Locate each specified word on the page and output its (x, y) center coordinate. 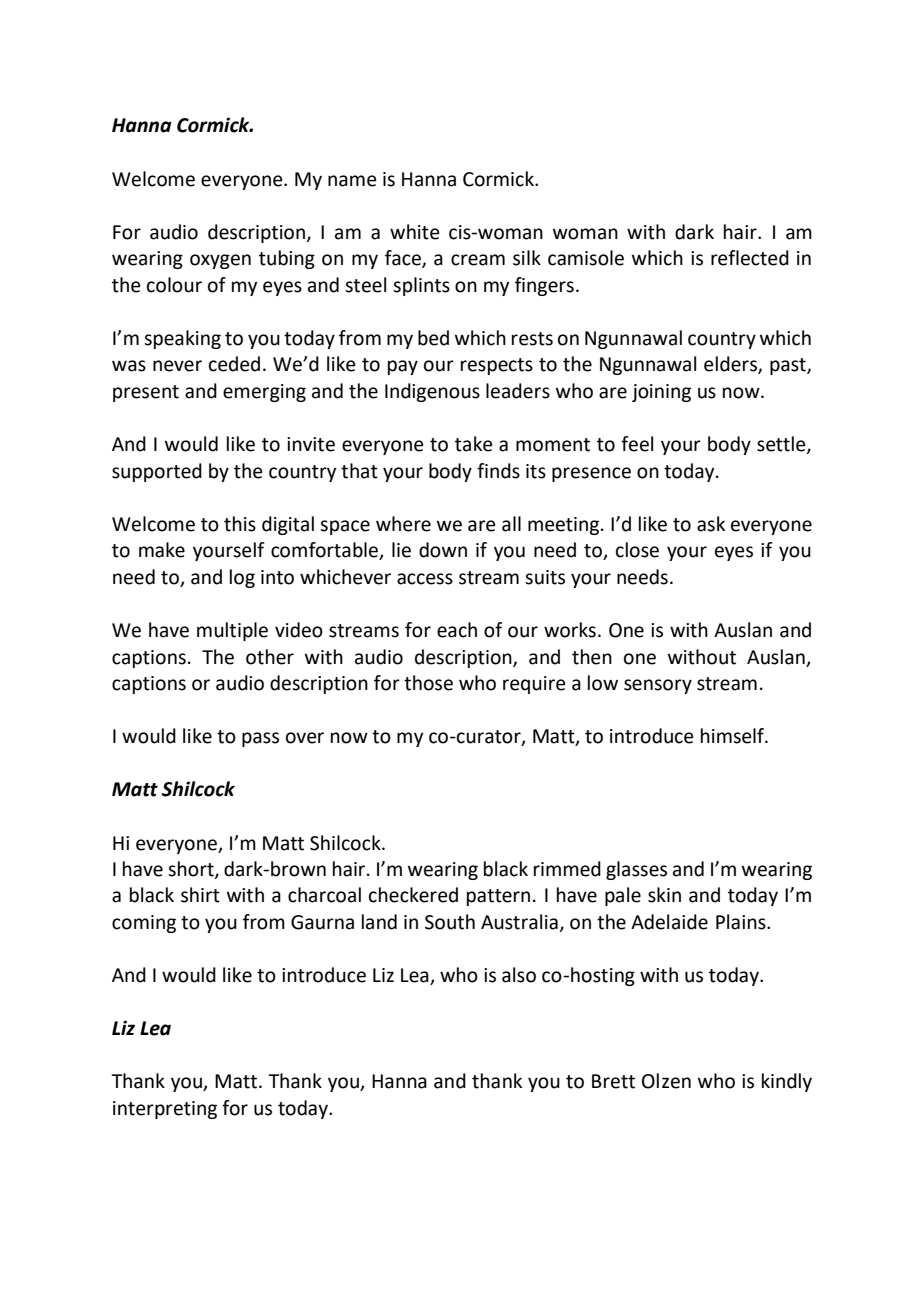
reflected (750, 258)
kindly (787, 1082)
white (415, 232)
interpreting (165, 1110)
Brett (613, 1081)
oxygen (220, 261)
